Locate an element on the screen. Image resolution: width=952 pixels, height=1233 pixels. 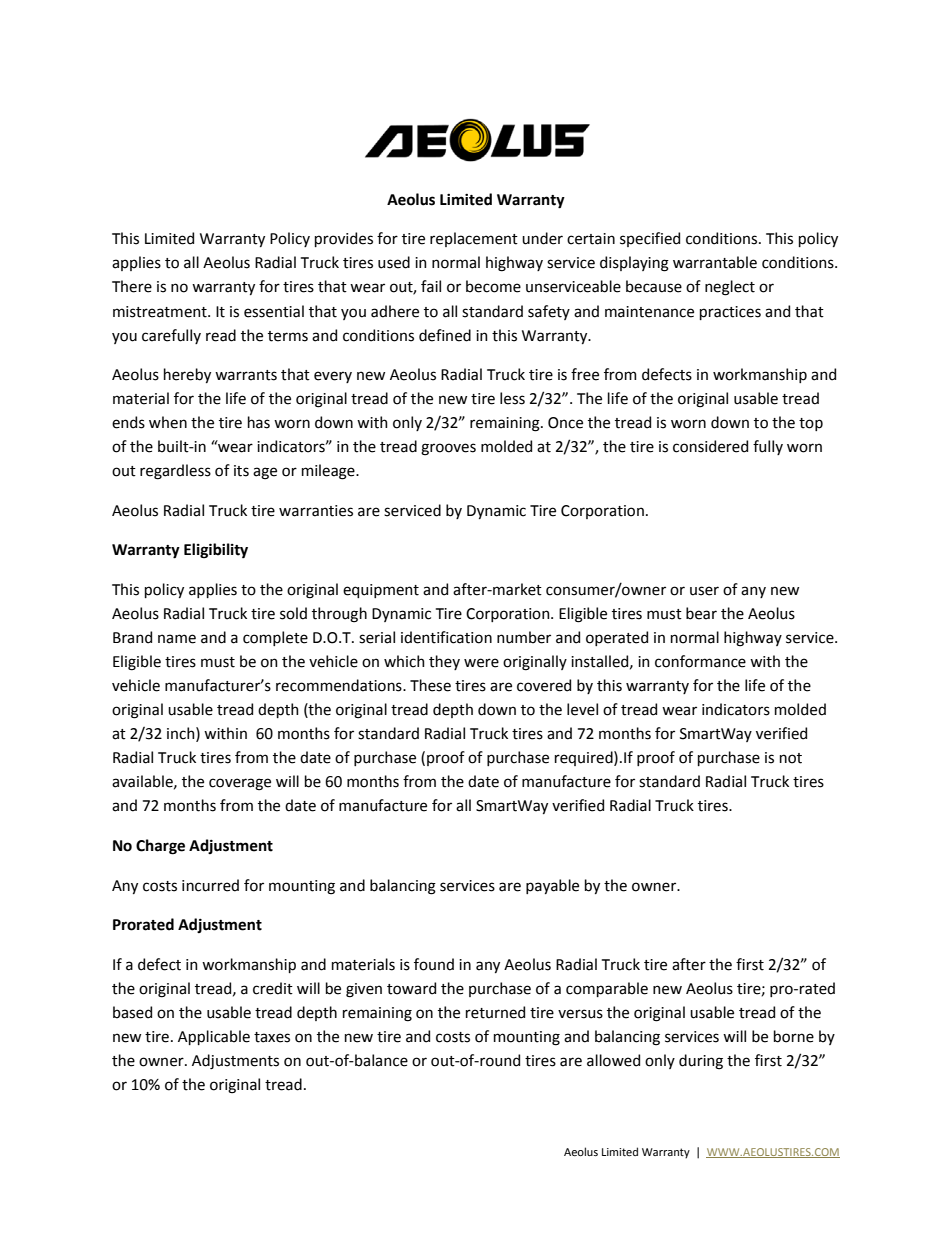
There is located at coordinates (132, 286).
